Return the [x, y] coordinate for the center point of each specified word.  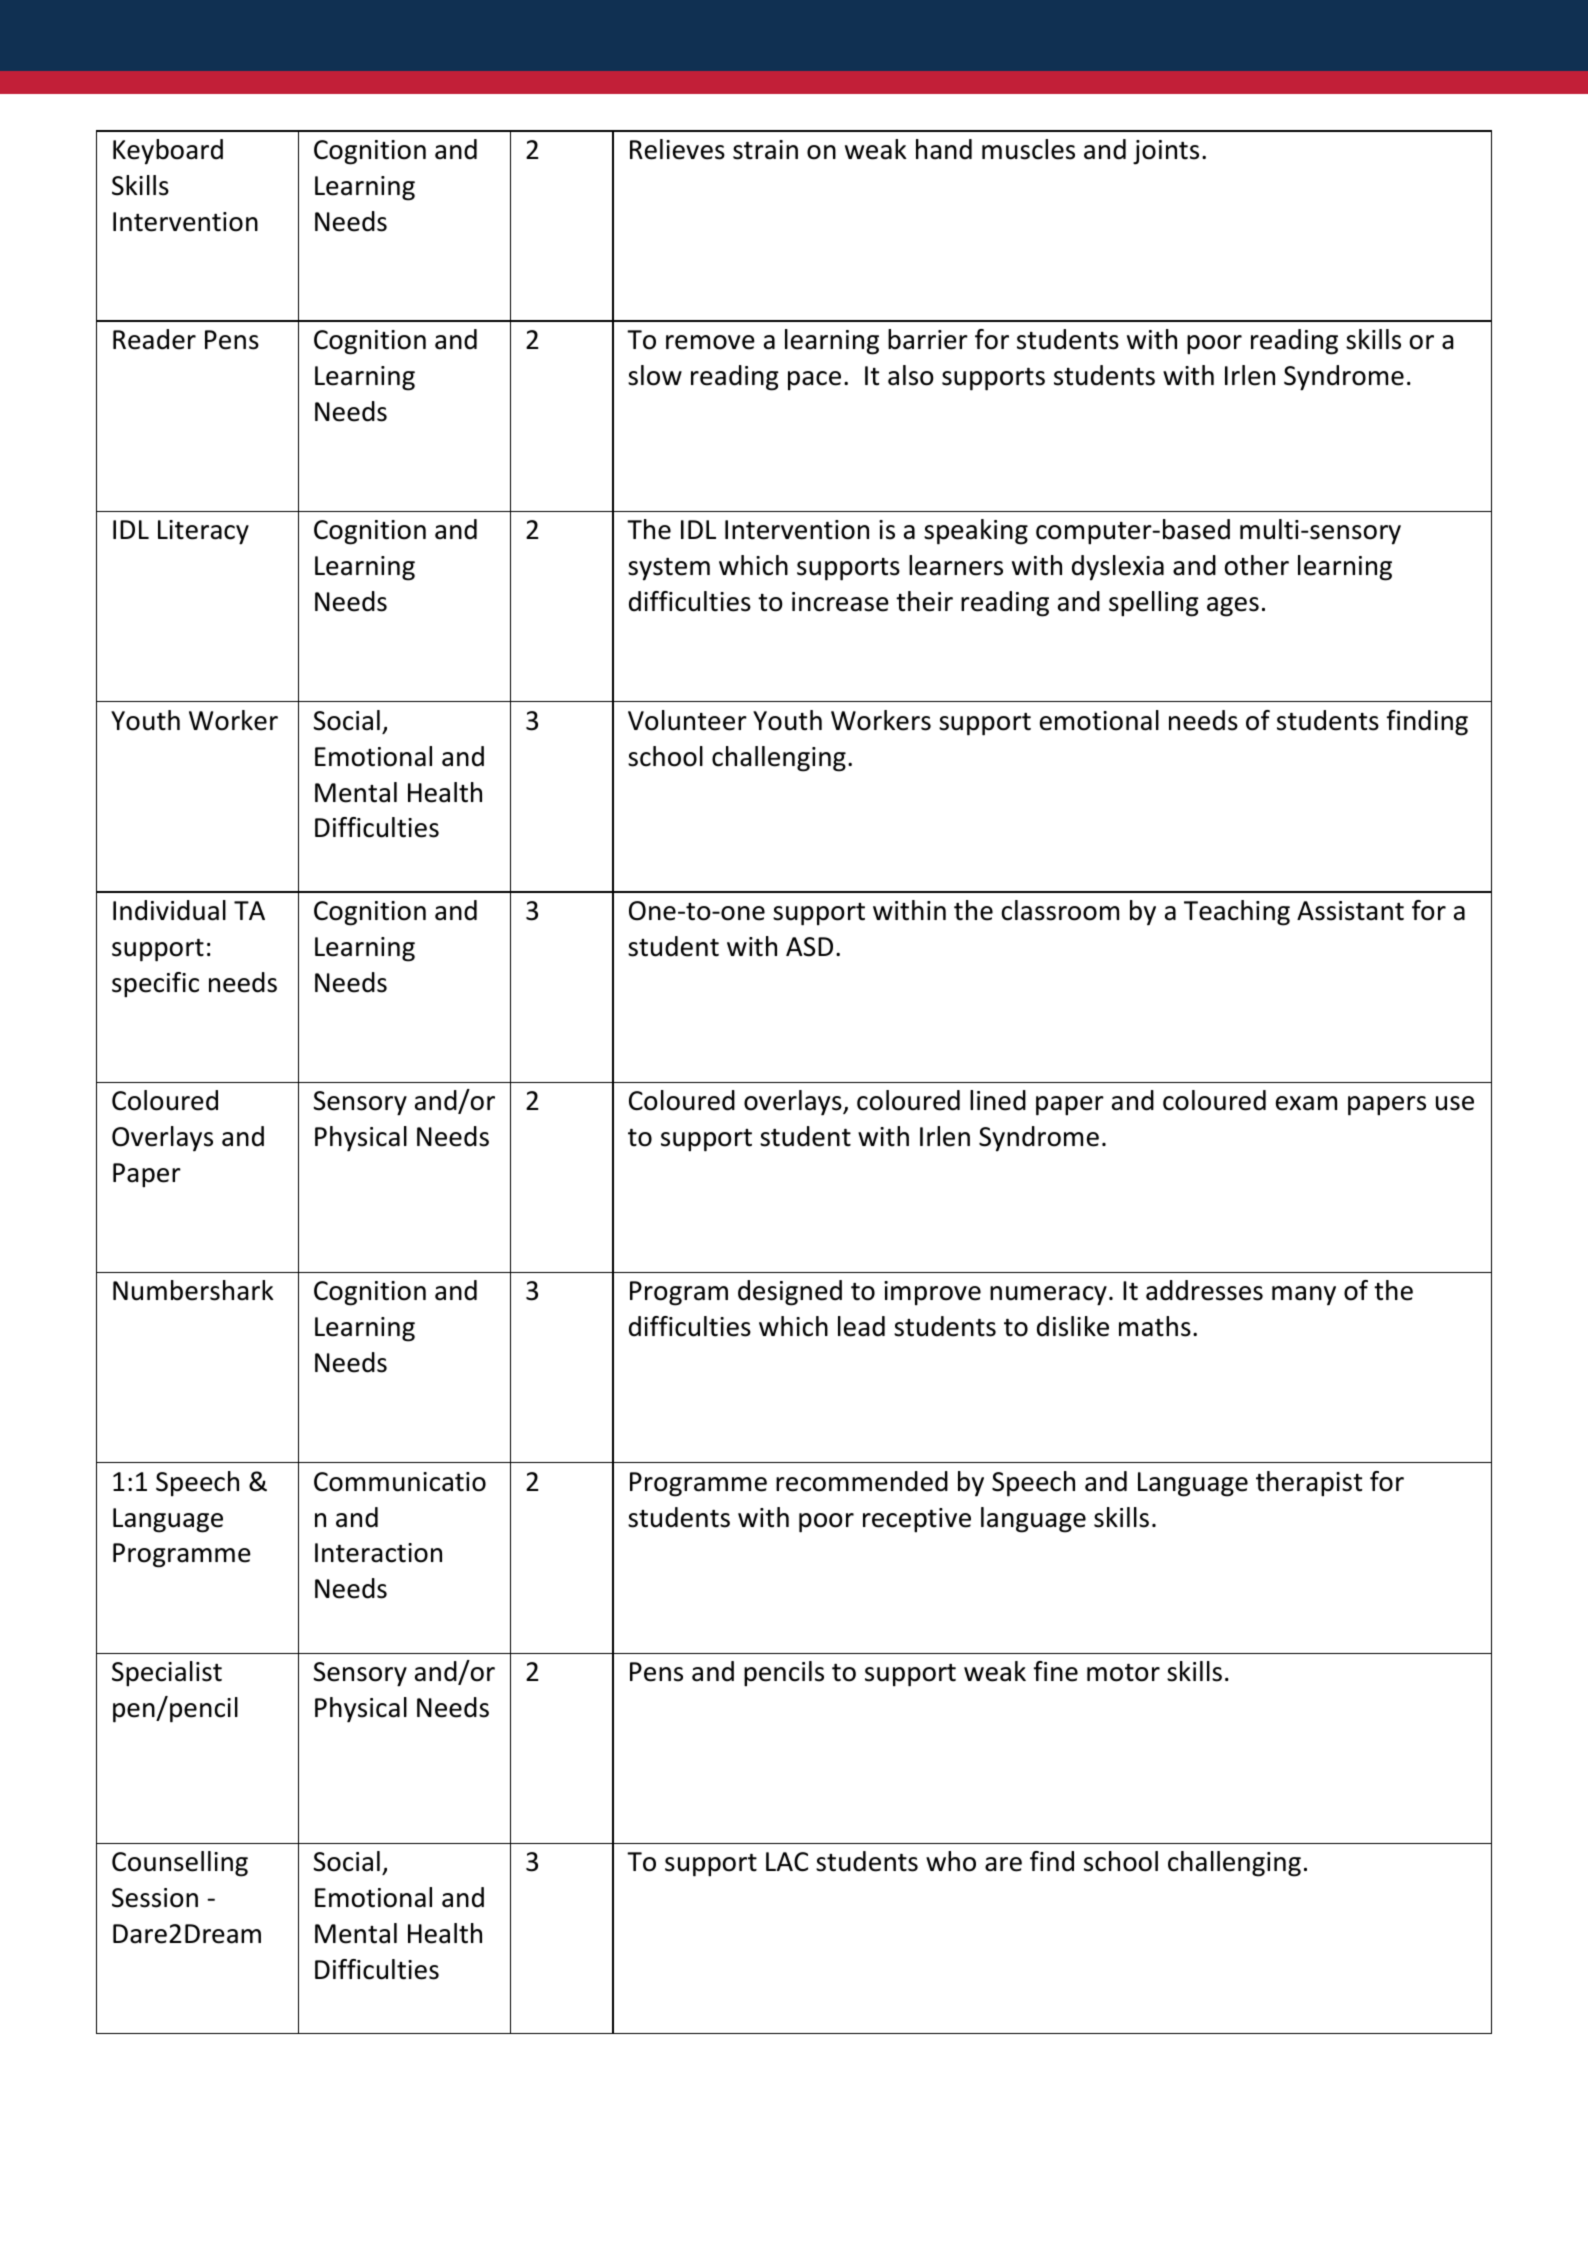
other [1257, 565]
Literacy [203, 532]
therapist [1309, 1484]
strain [765, 150]
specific [155, 985]
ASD [809, 947]
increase [840, 602]
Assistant [1350, 911]
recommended [862, 1481]
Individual [169, 910]
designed [790, 1293]
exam [1306, 1103]
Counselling [180, 1864]
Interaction [378, 1553]
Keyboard [168, 152]
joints [1166, 152]
